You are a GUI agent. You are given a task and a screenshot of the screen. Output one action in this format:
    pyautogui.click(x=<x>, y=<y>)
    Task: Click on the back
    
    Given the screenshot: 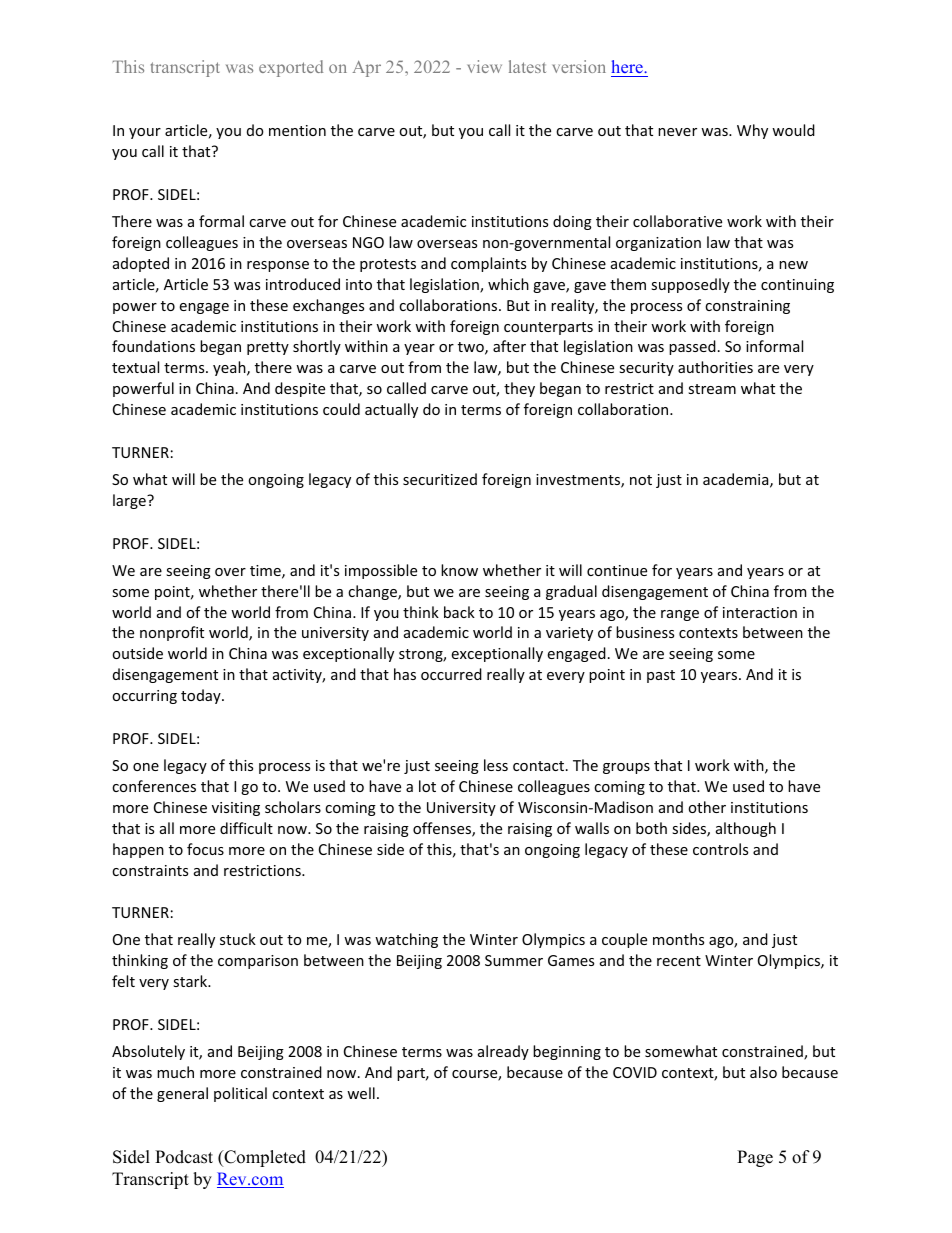 What is the action you would take?
    pyautogui.click(x=459, y=612)
